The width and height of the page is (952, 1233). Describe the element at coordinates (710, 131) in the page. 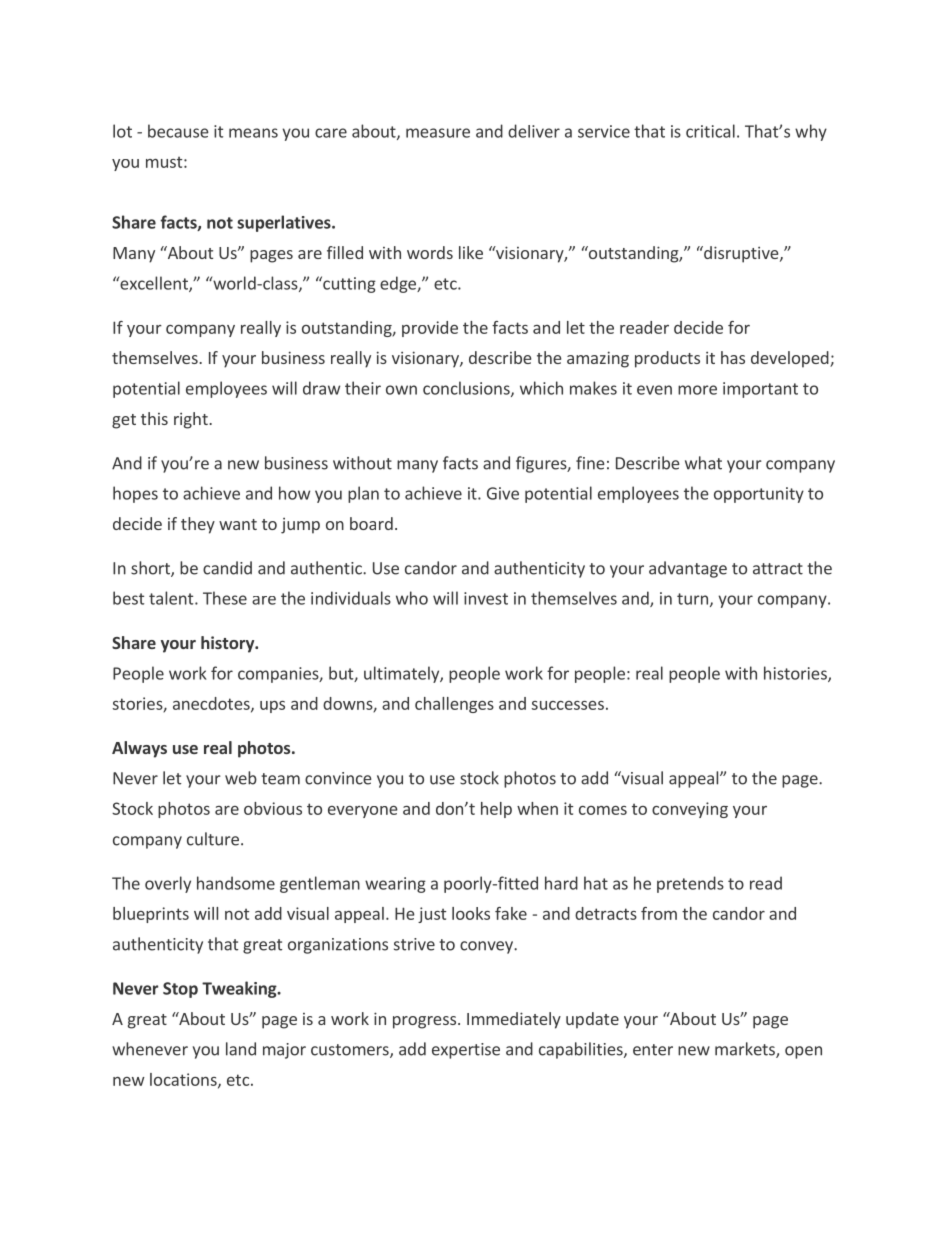

I see `critical` at that location.
